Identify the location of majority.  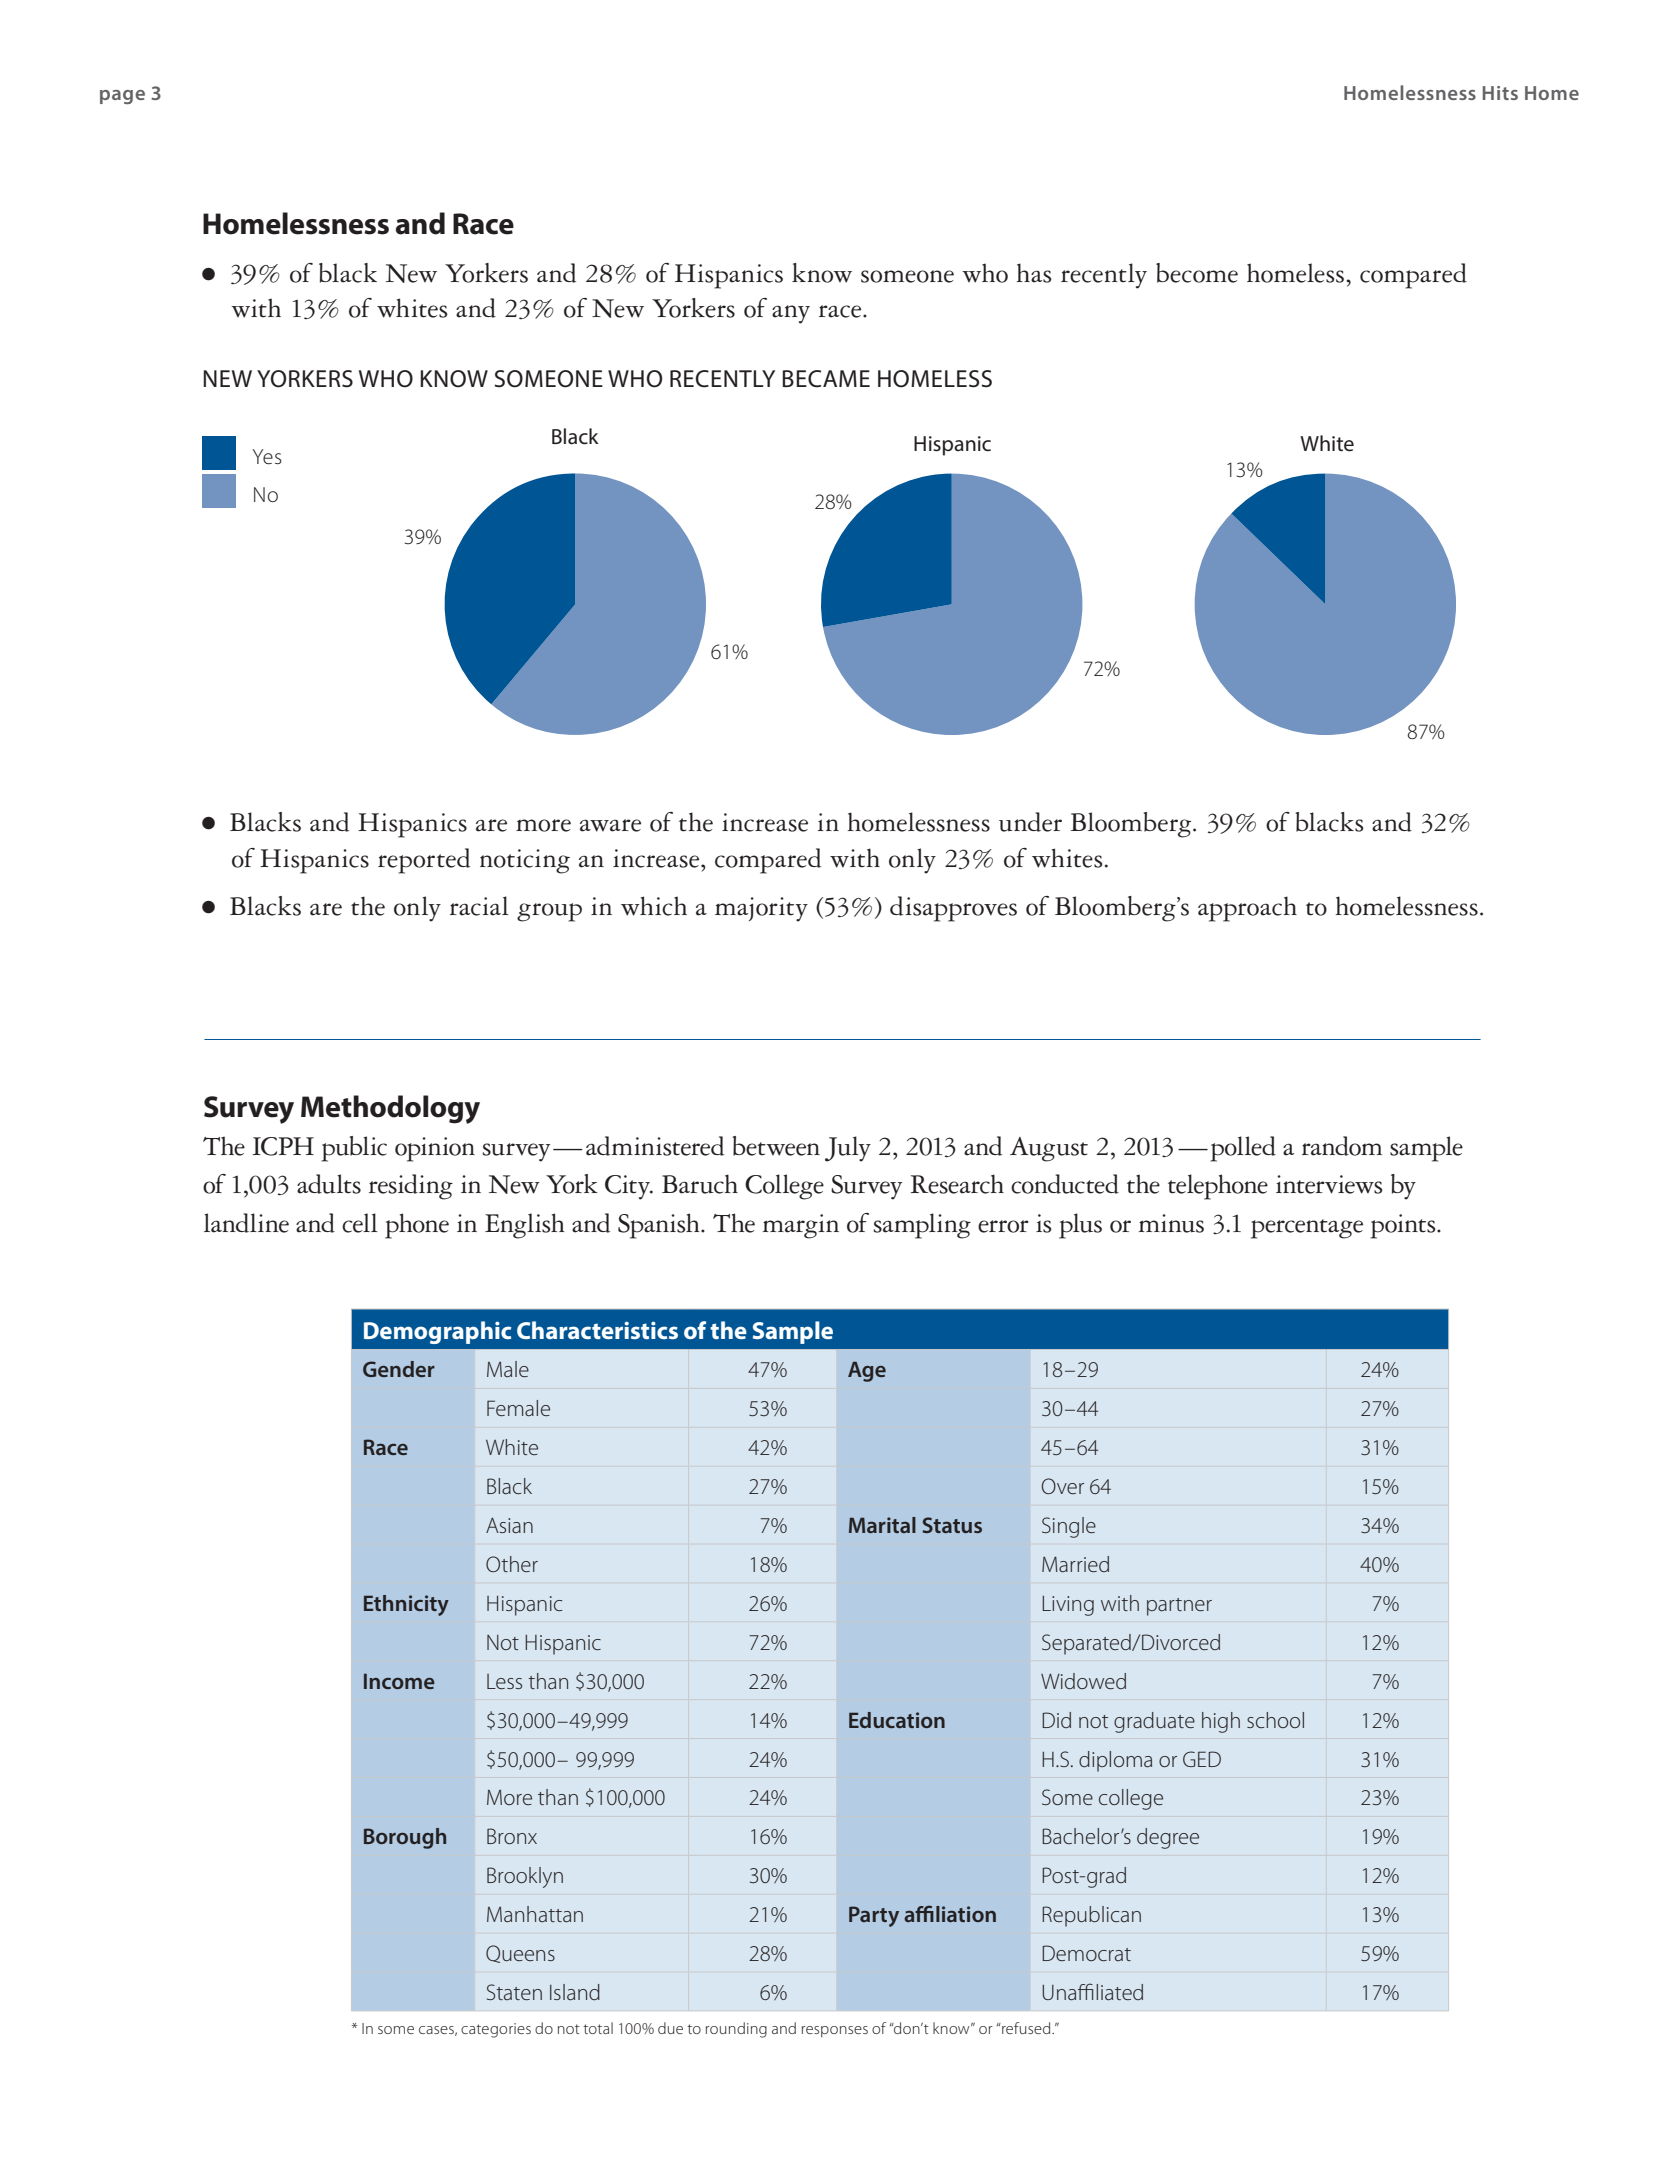
(761, 909).
